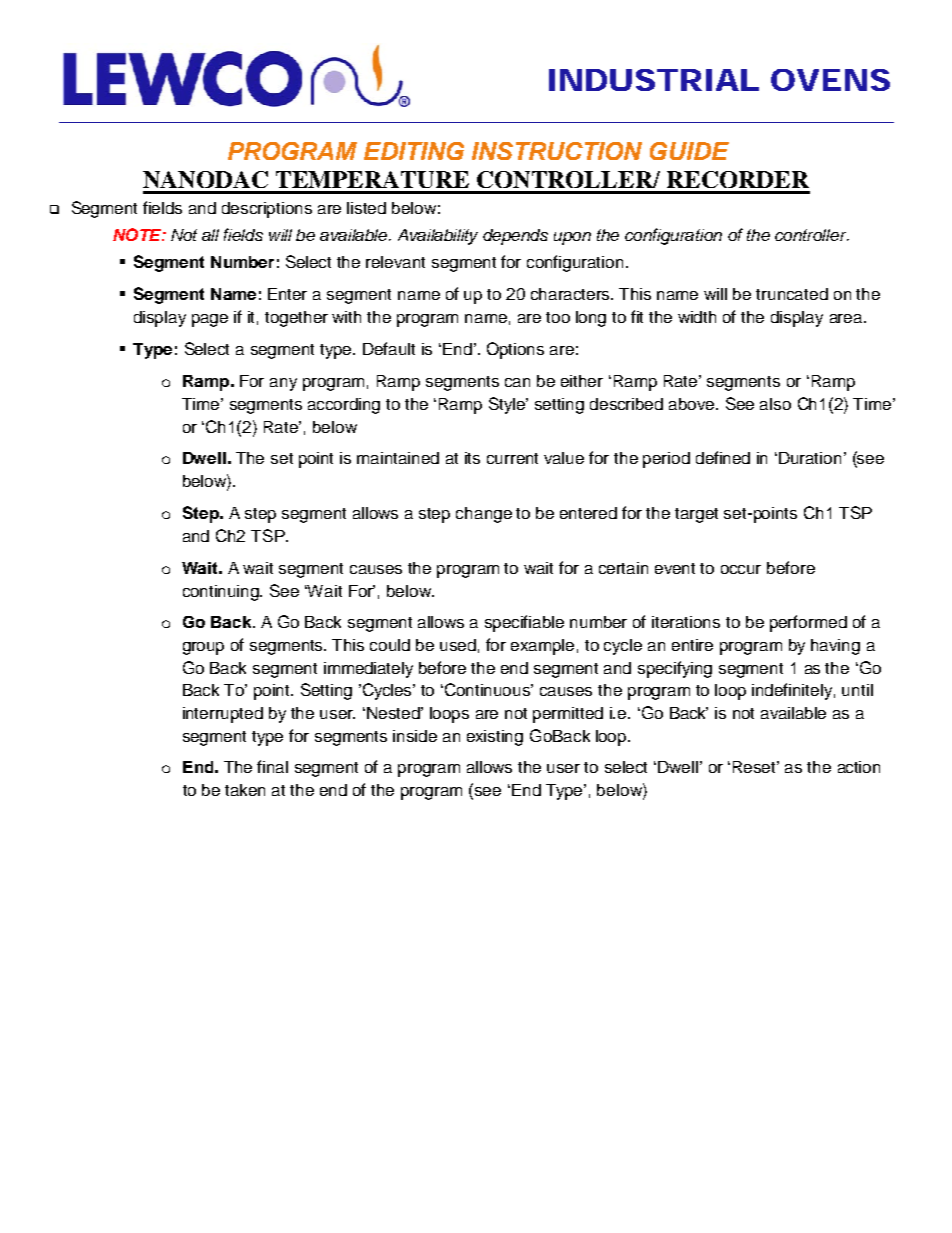 This page has height=1233, width=952. Describe the element at coordinates (272, 766) in the page. I see `final` at that location.
